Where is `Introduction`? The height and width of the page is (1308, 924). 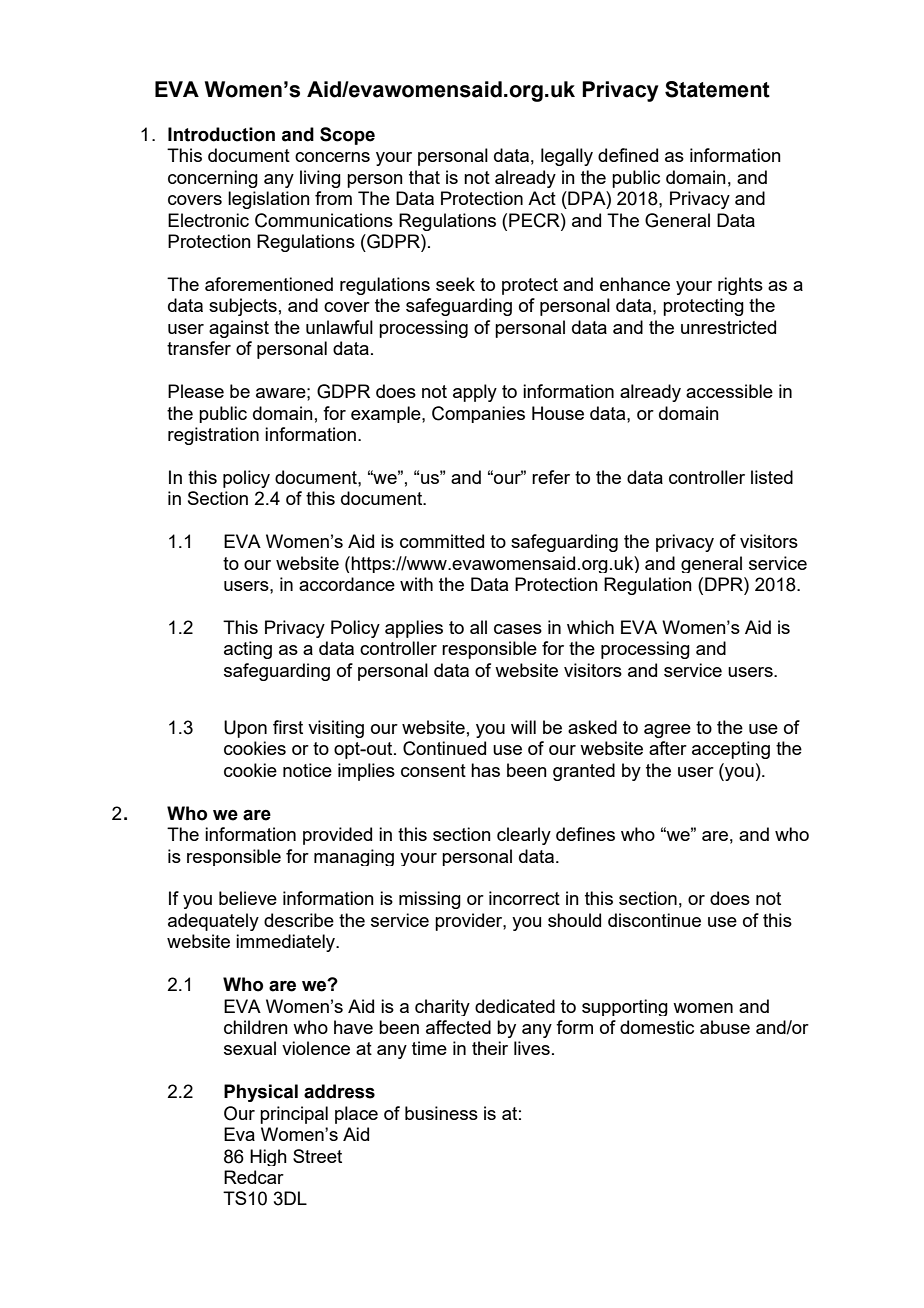
Introduction is located at coordinates (221, 134).
